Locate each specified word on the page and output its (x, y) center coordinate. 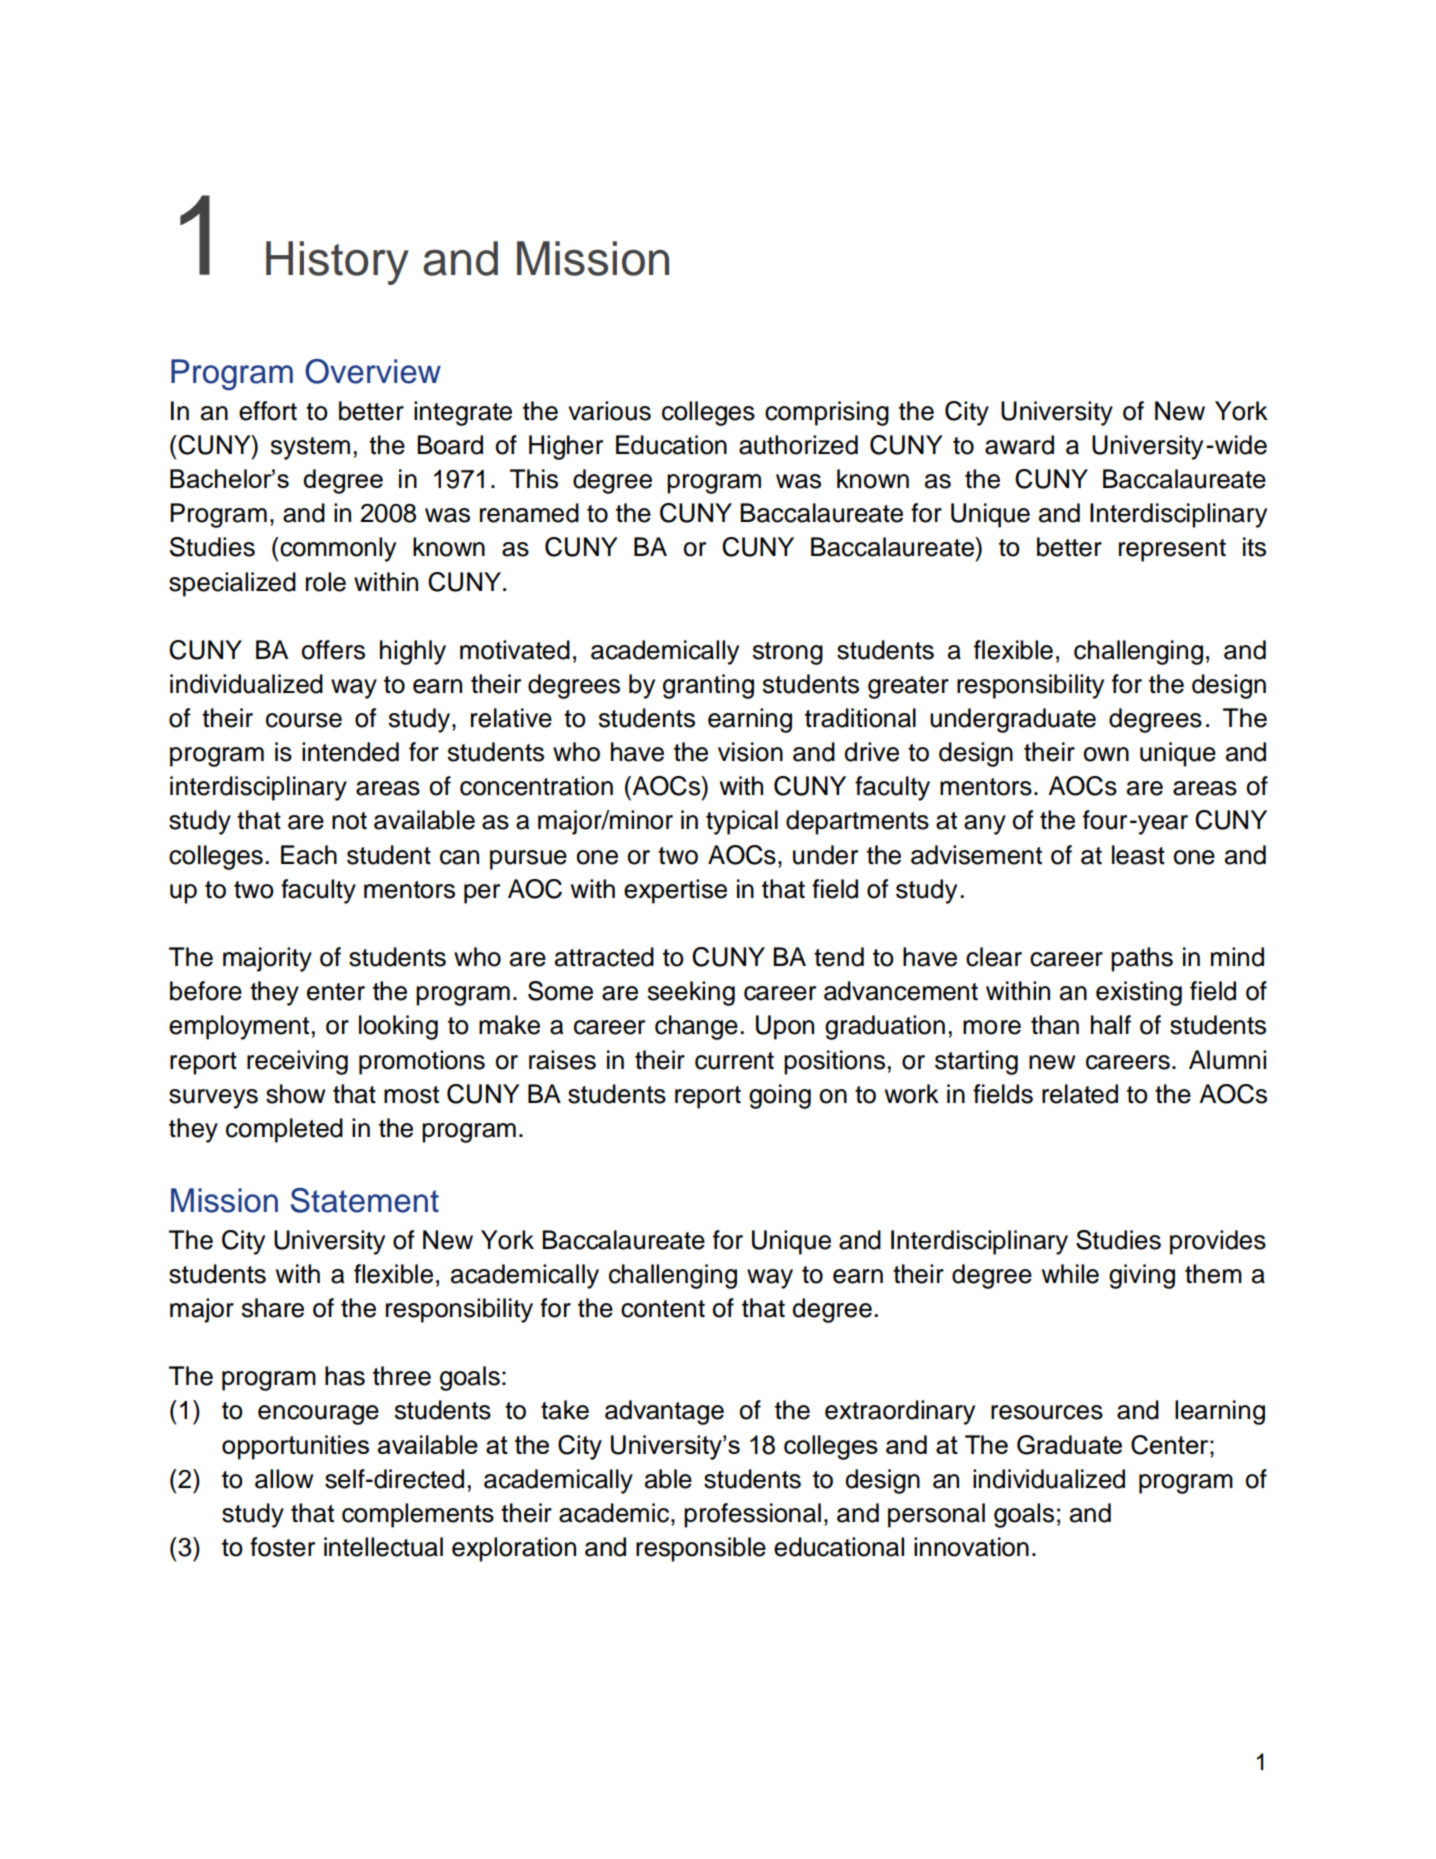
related (1080, 1094)
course (304, 720)
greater (908, 687)
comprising (827, 413)
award (1019, 445)
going (780, 1096)
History (337, 263)
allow (284, 1479)
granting (708, 686)
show (295, 1094)
